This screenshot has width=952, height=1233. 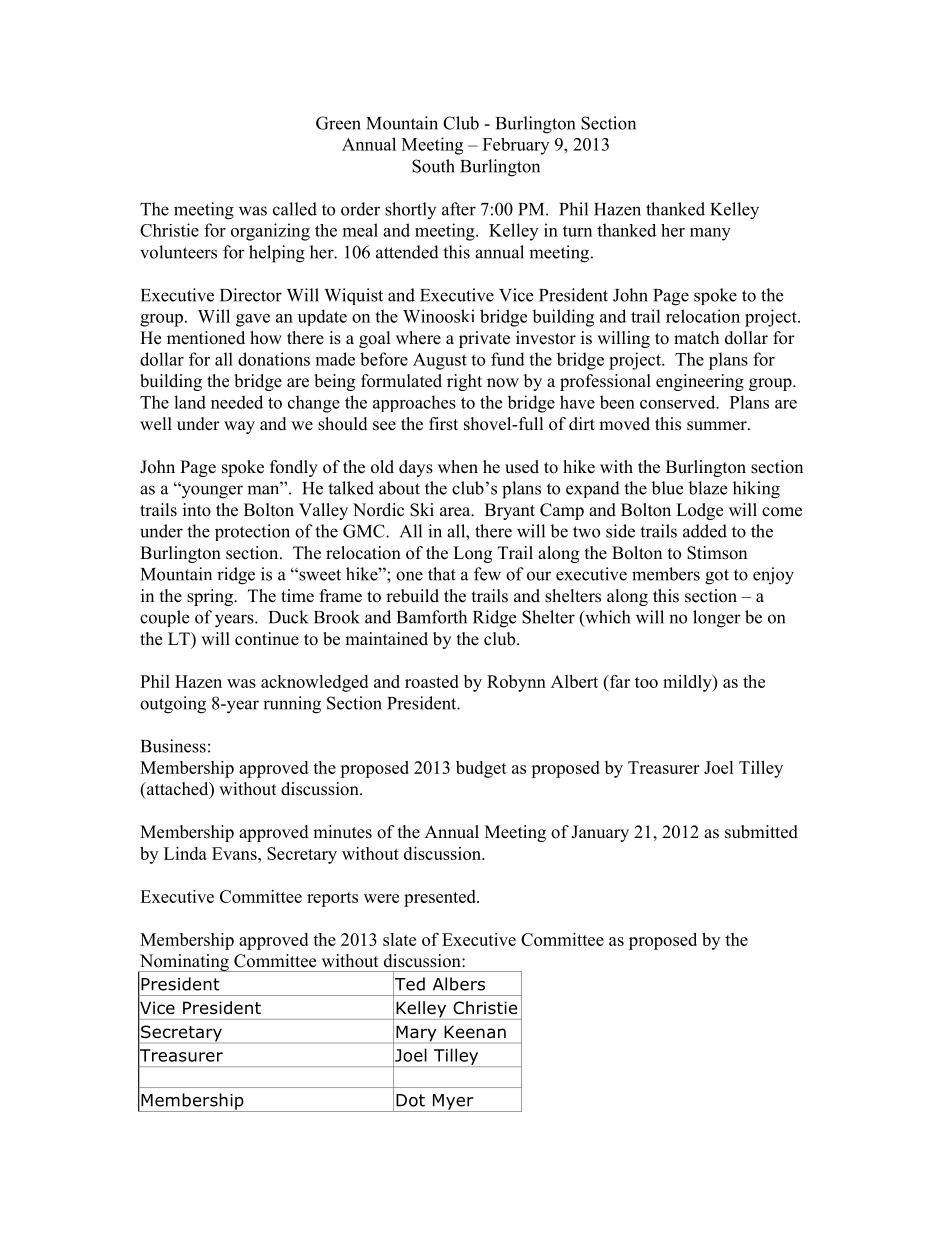 I want to click on many, so click(x=710, y=234).
